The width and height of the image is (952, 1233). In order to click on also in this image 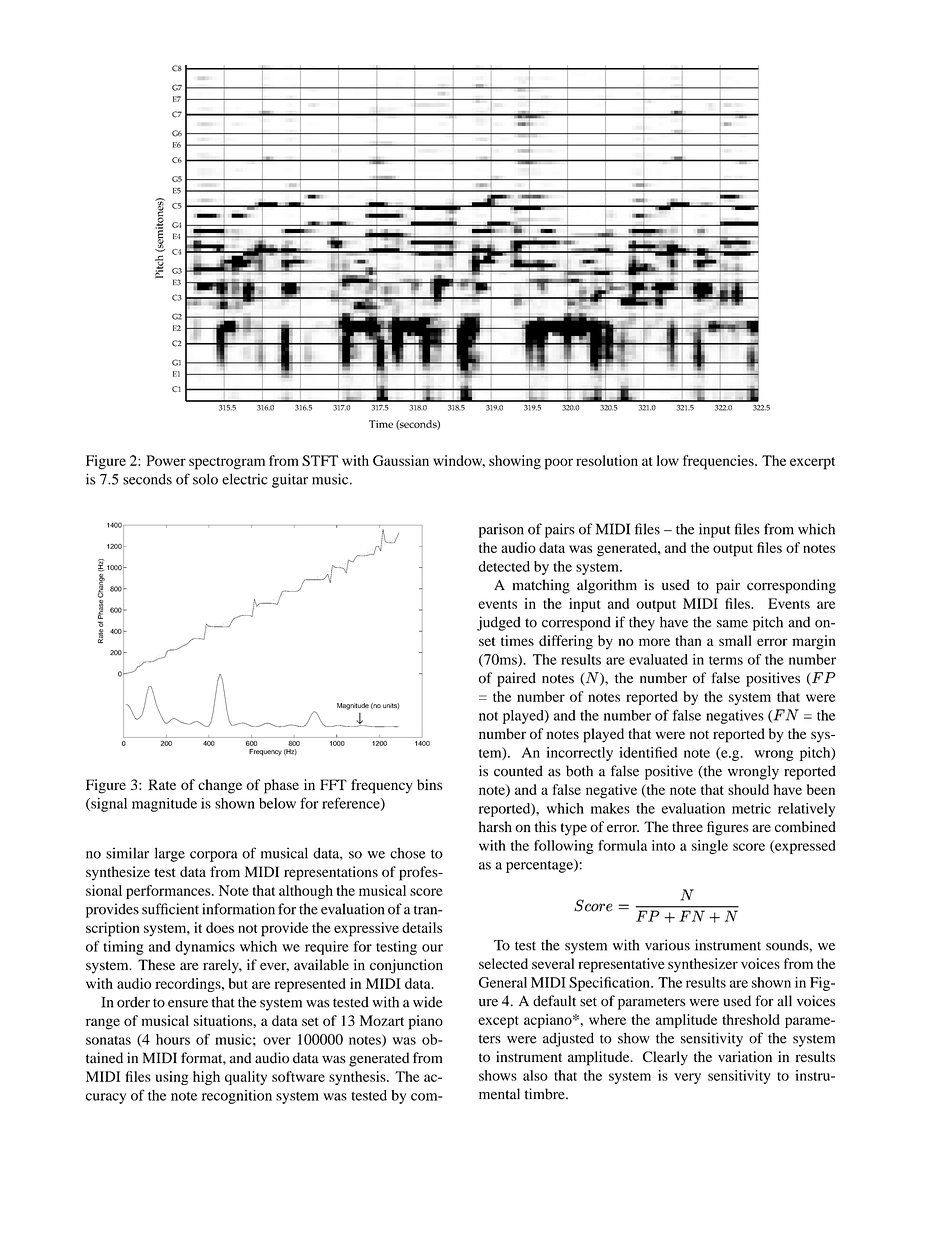, I will do `click(535, 1075)`.
